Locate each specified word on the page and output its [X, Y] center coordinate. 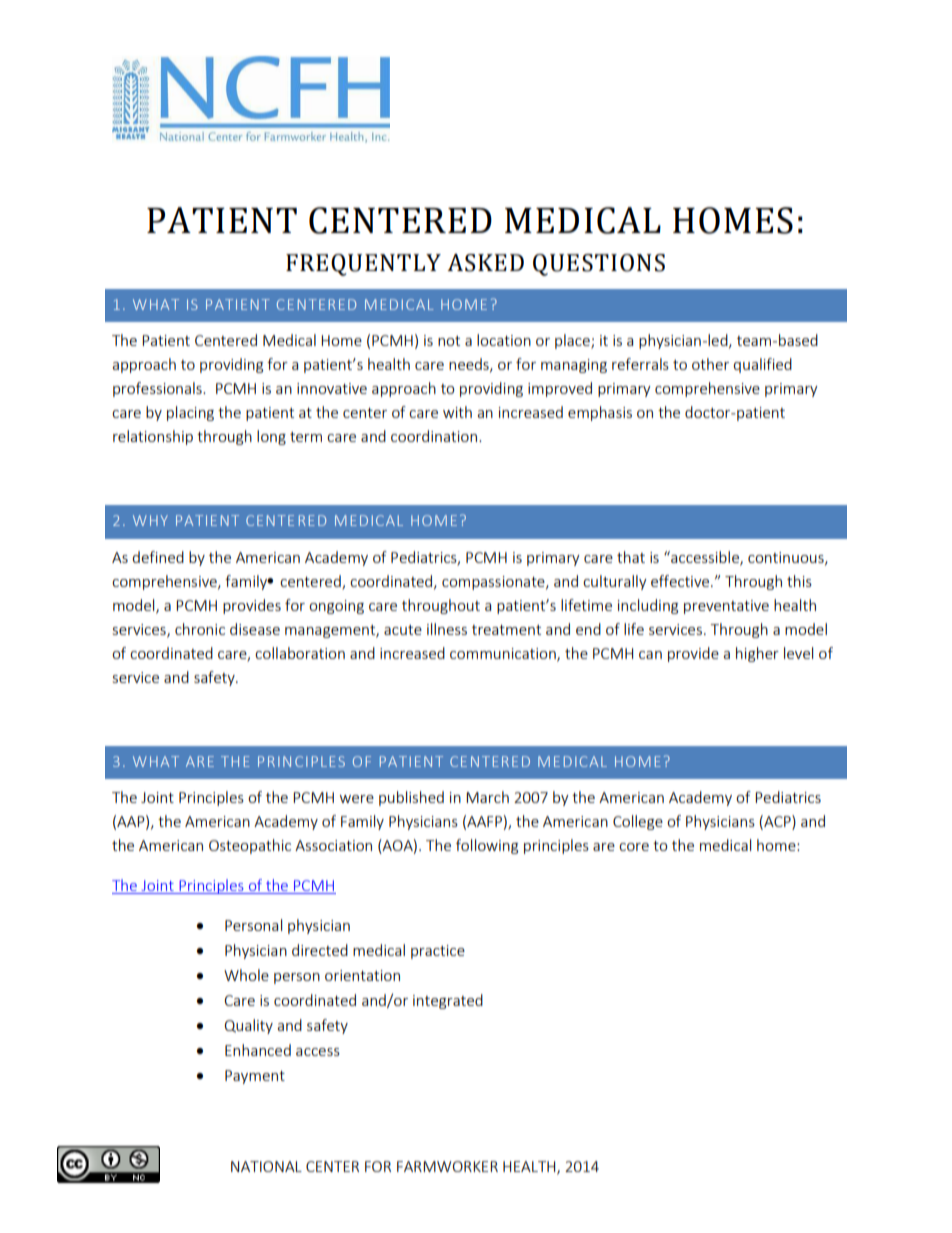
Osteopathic [250, 846]
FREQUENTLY [363, 265]
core [634, 847]
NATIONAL [266, 1166]
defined [158, 557]
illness [447, 629]
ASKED [485, 263]
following [487, 846]
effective [681, 581]
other [710, 364]
